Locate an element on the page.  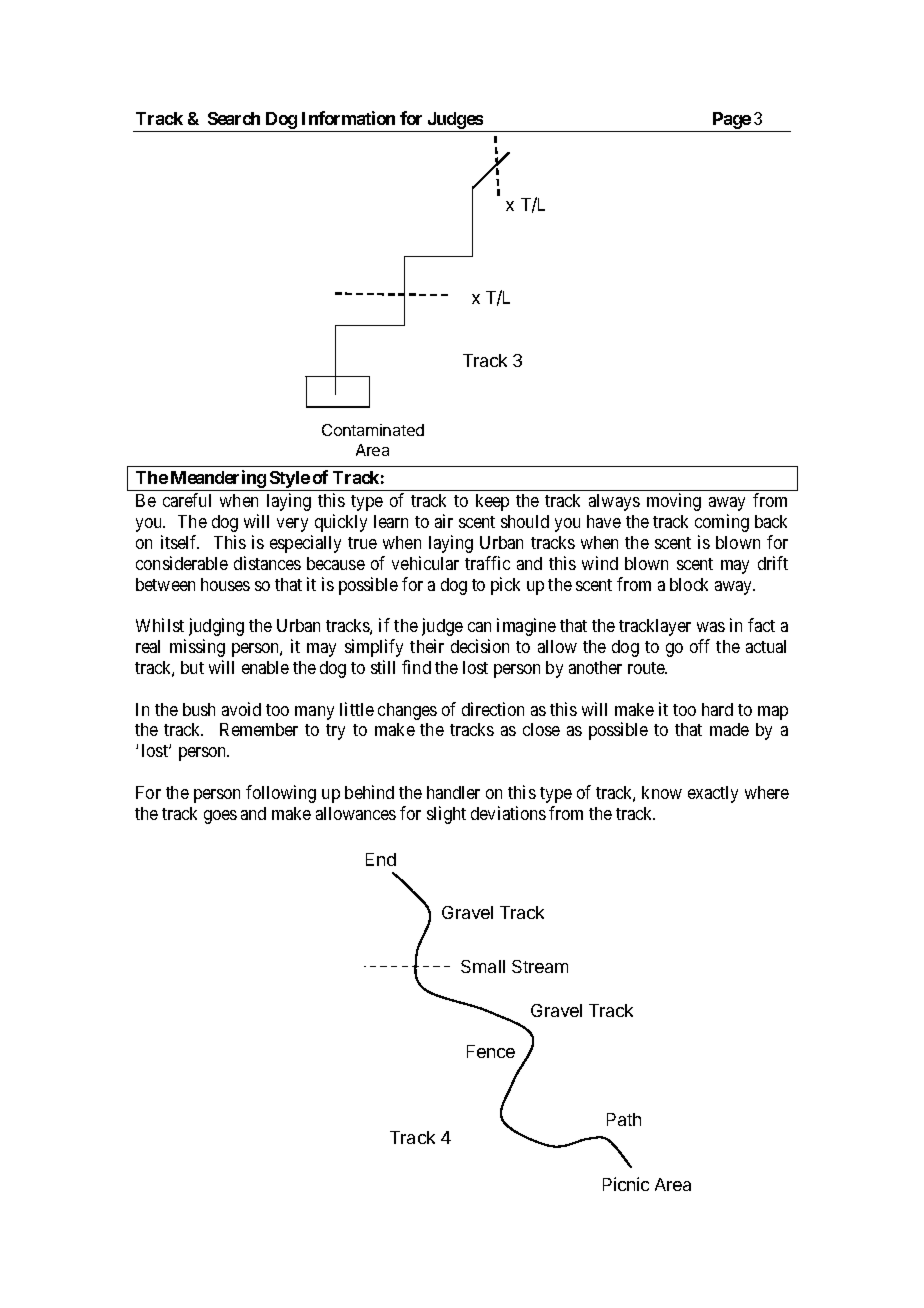
moving is located at coordinates (674, 502).
